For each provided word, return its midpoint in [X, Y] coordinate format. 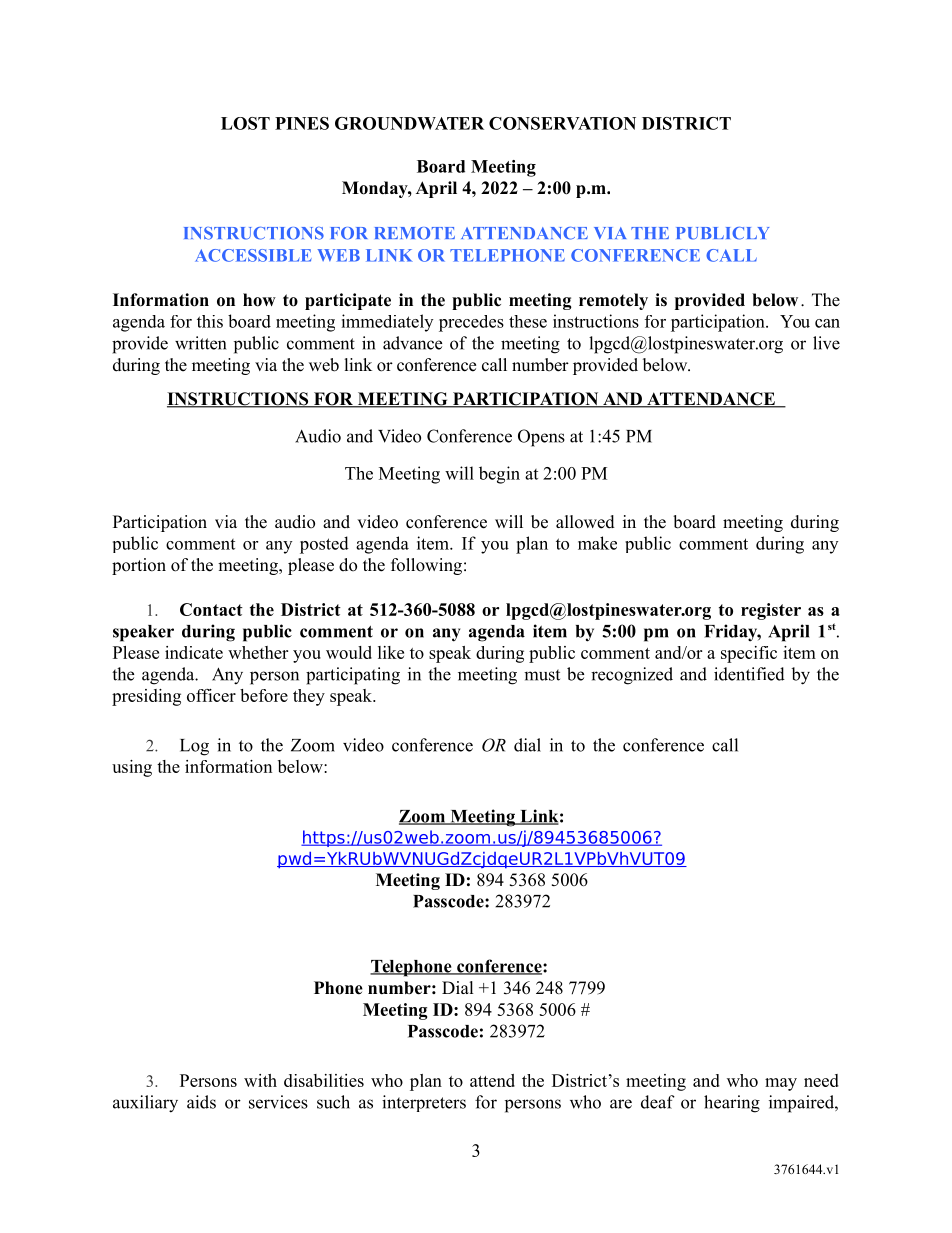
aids [201, 1102]
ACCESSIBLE [253, 255]
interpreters [424, 1103]
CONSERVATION [562, 123]
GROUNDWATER [409, 123]
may [781, 1084]
